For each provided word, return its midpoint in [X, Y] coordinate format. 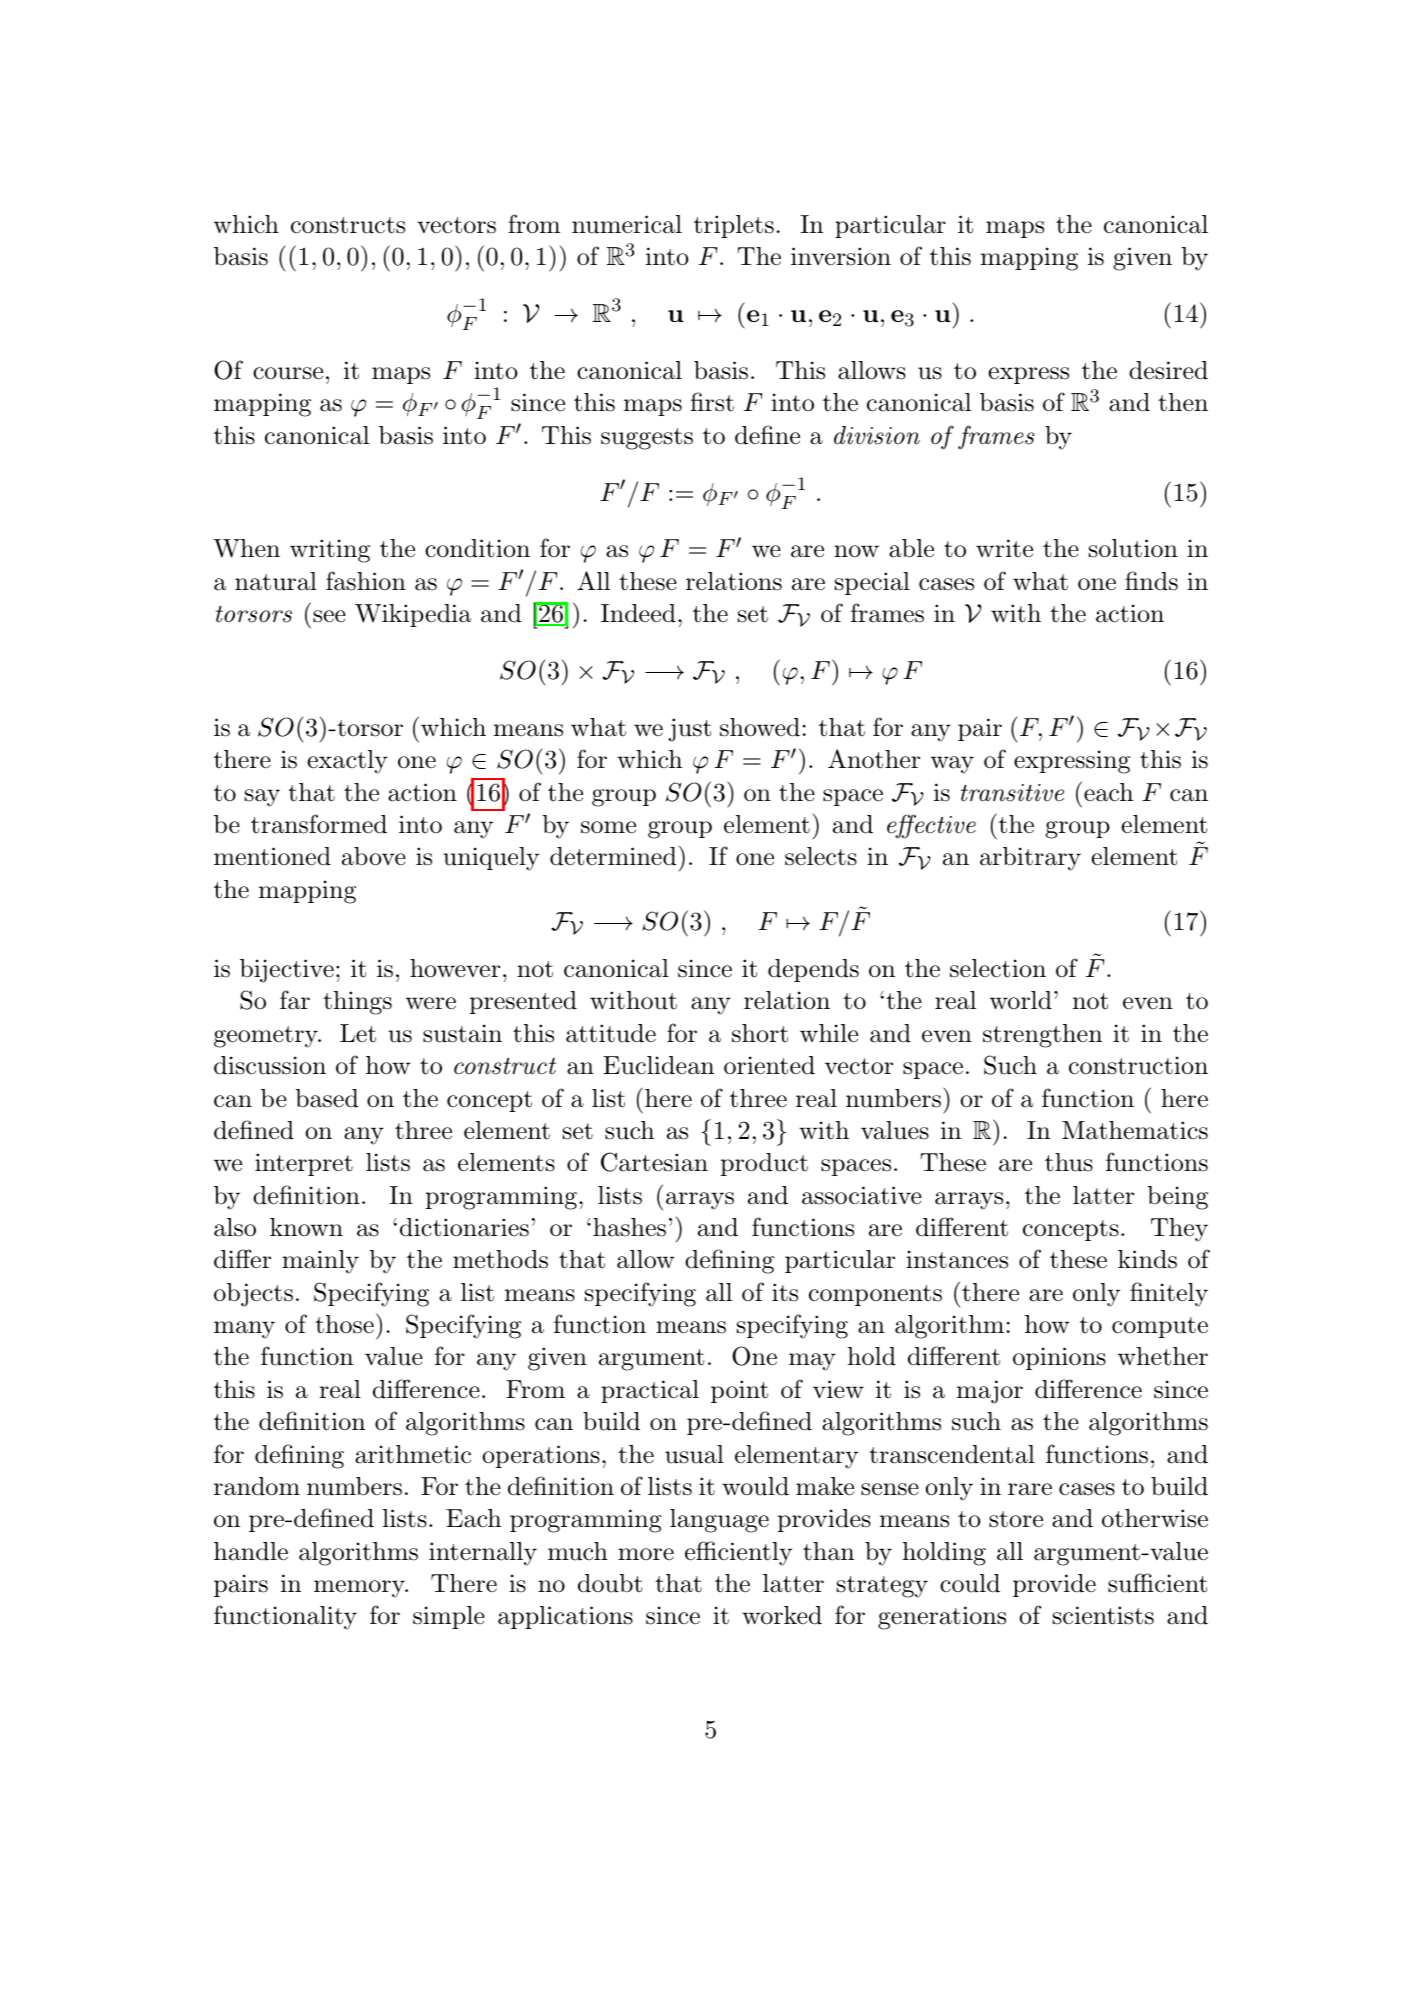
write [1004, 548]
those [344, 1324]
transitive [1012, 793]
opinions [1059, 1358]
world [1021, 1000]
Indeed [638, 613]
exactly [347, 762]
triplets [734, 226]
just [689, 730]
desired [1168, 370]
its [785, 1292]
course [288, 373]
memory [360, 1589]
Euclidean [658, 1065]
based [326, 1098]
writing [330, 551]
